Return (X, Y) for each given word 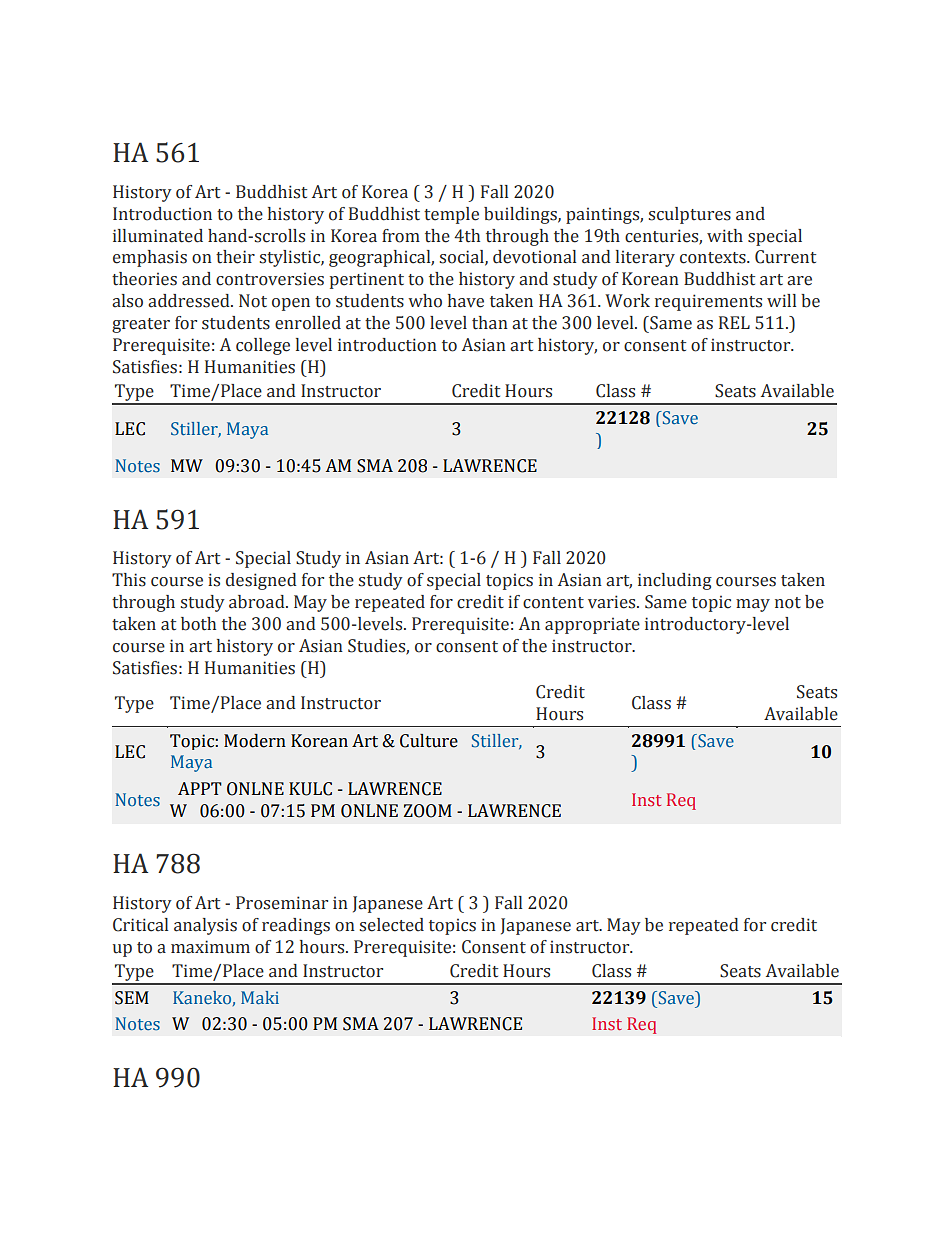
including (675, 581)
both (198, 624)
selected (391, 925)
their (235, 257)
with (725, 236)
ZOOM (428, 811)
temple (451, 215)
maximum (210, 947)
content (553, 603)
